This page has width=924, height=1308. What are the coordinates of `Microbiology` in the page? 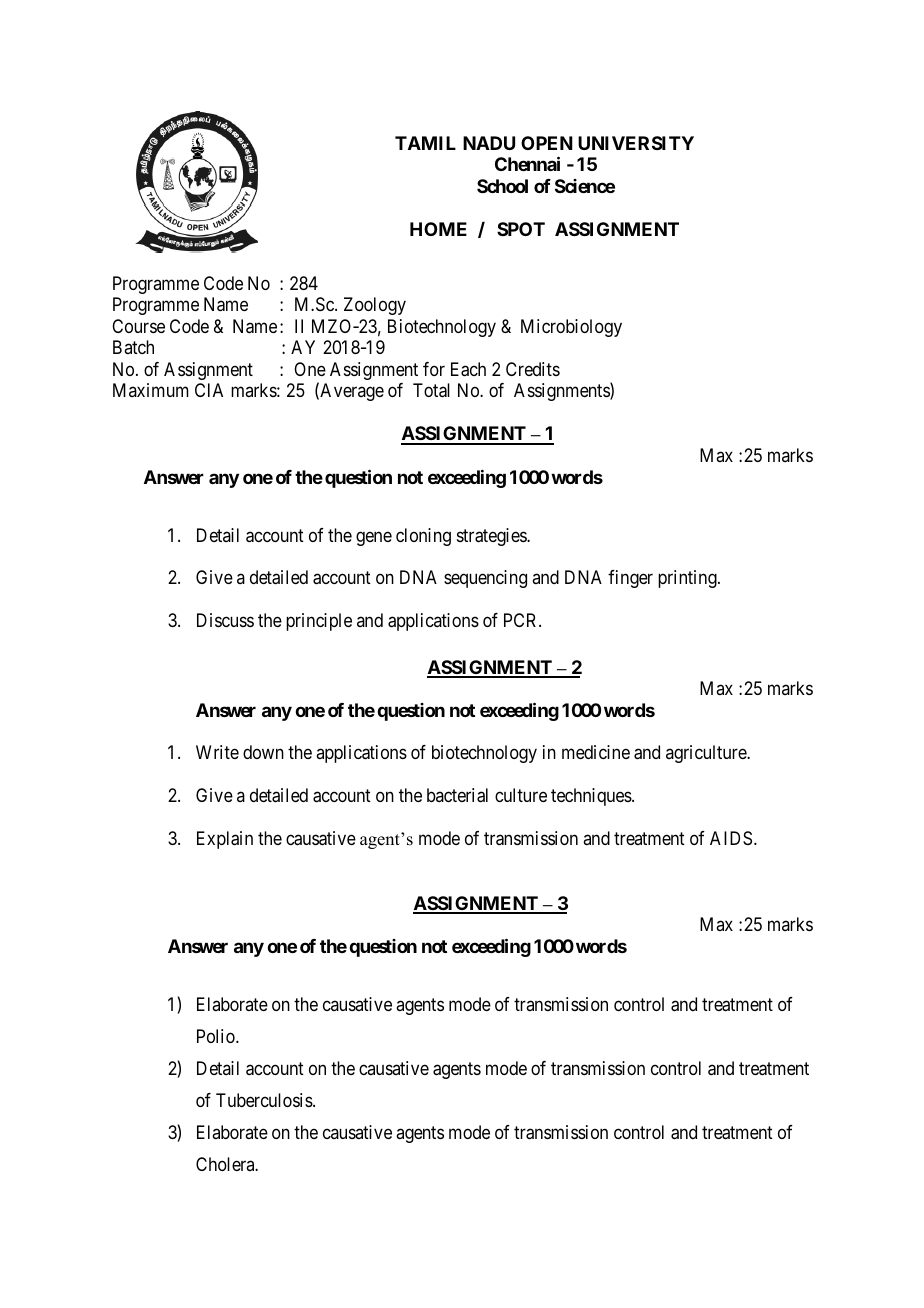 It's located at (571, 328).
